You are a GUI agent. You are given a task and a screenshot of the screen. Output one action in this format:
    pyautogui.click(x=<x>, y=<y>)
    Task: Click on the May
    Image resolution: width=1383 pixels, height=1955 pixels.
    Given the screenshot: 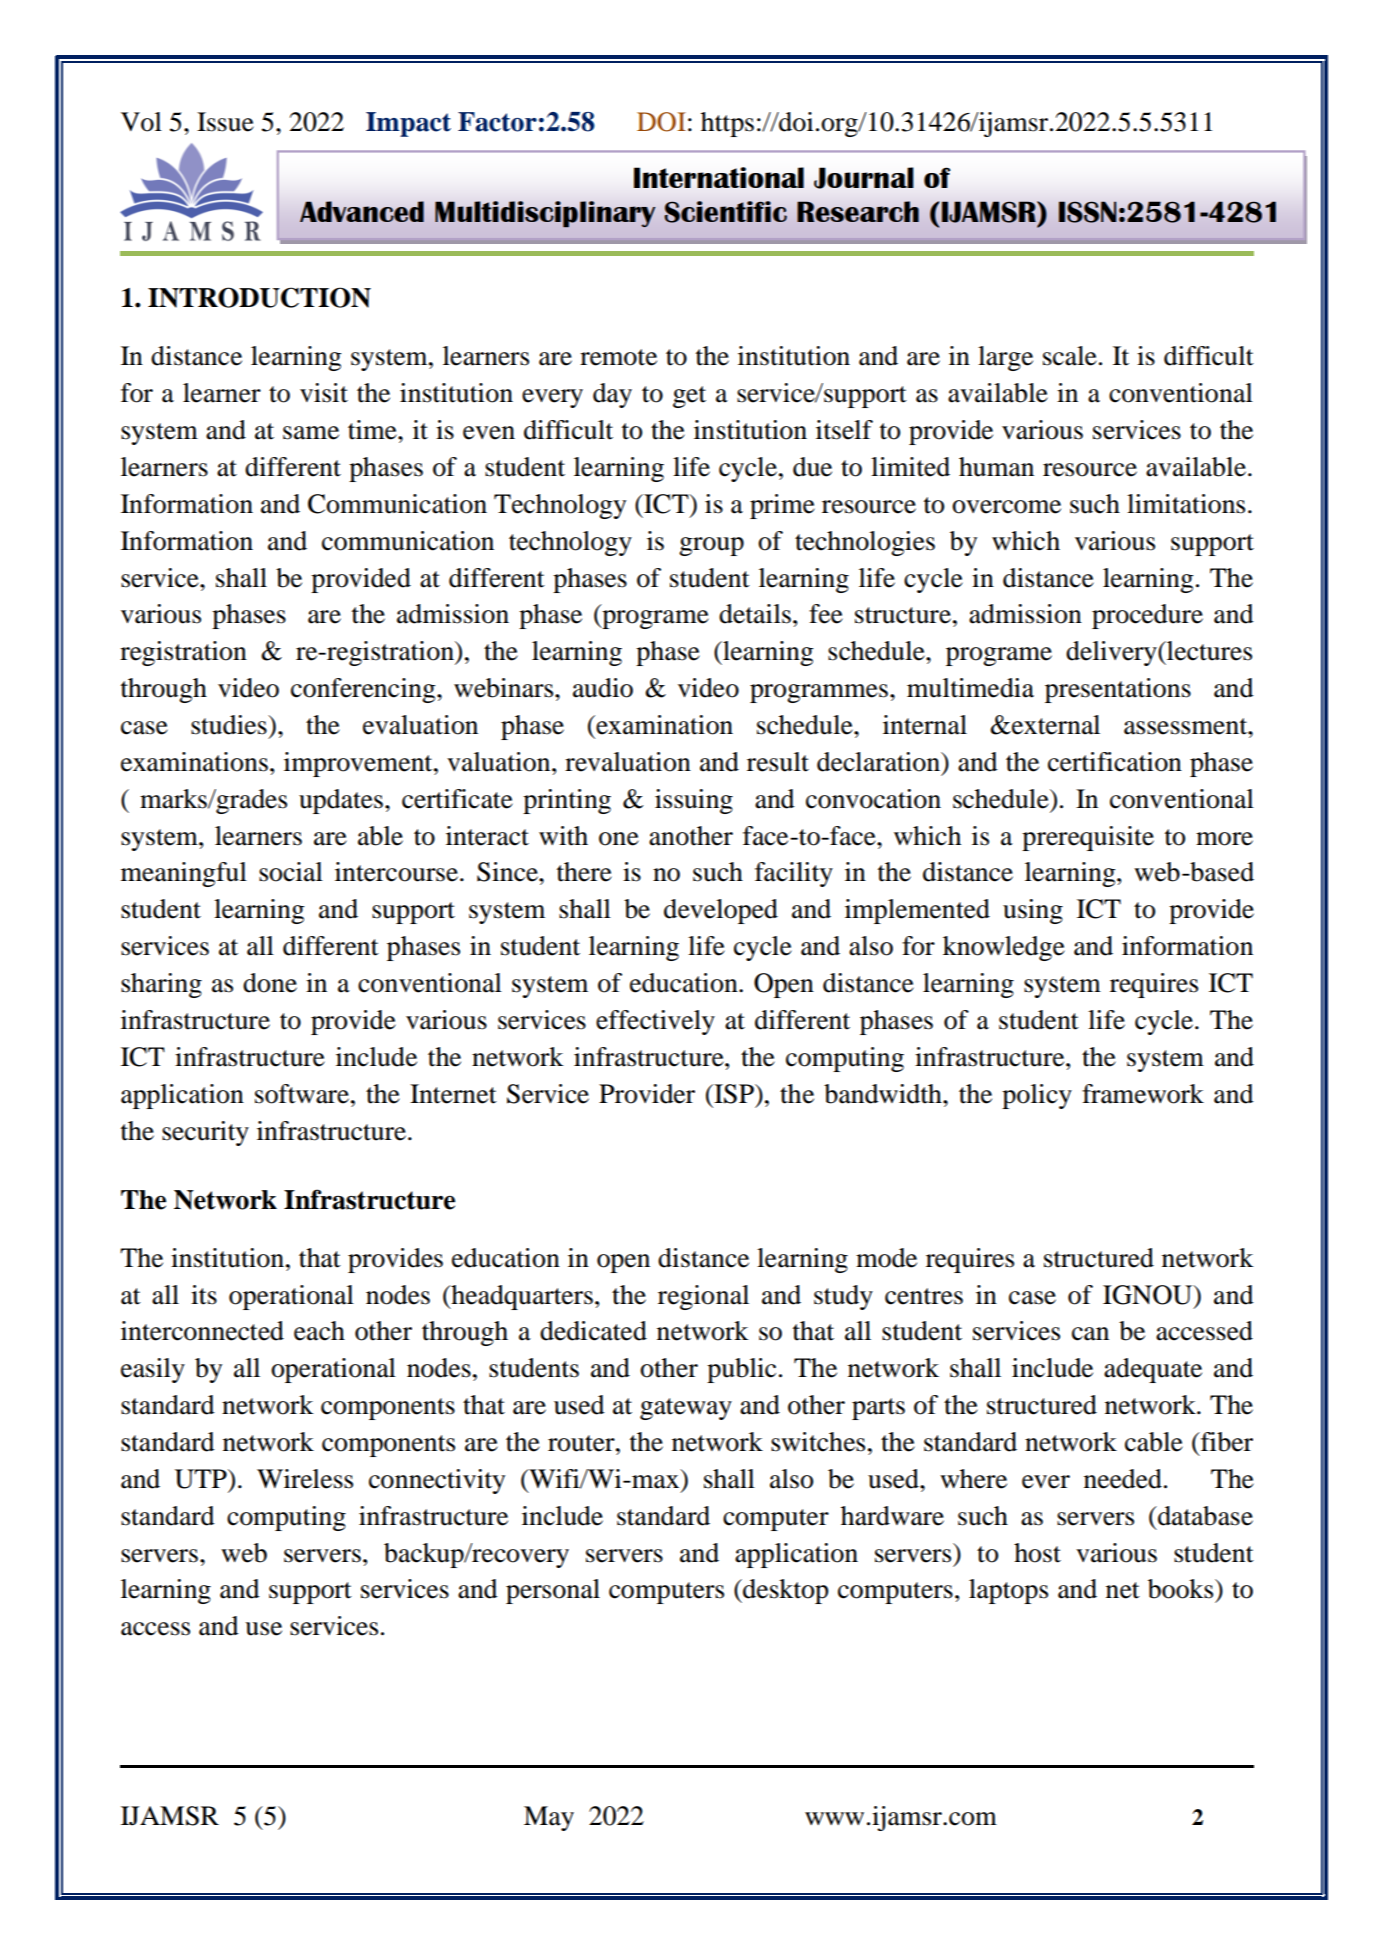 What is the action you would take?
    pyautogui.click(x=549, y=1818)
